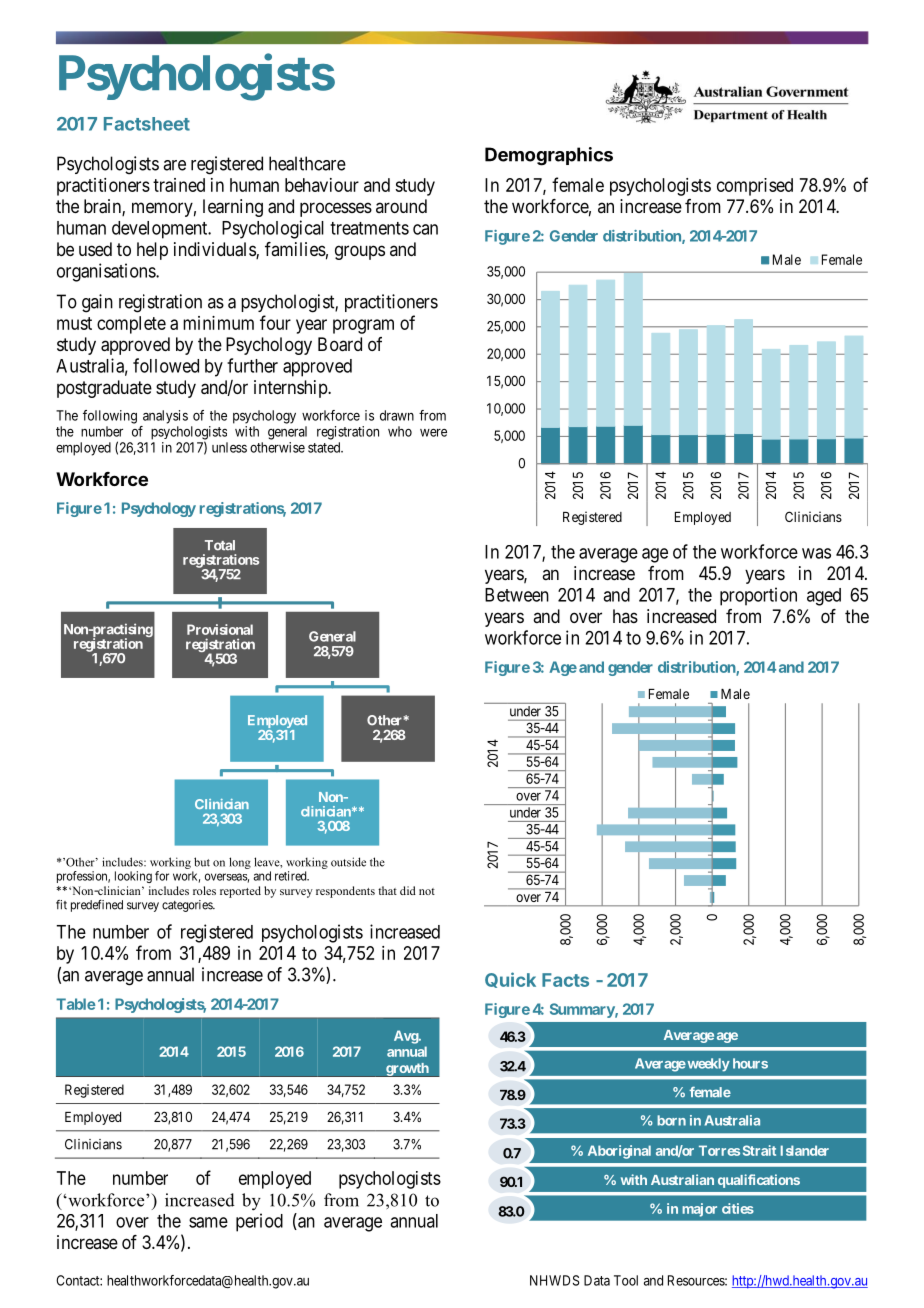 The width and height of the document is (924, 1308). Describe the element at coordinates (208, 1222) in the document. I see `same` at that location.
